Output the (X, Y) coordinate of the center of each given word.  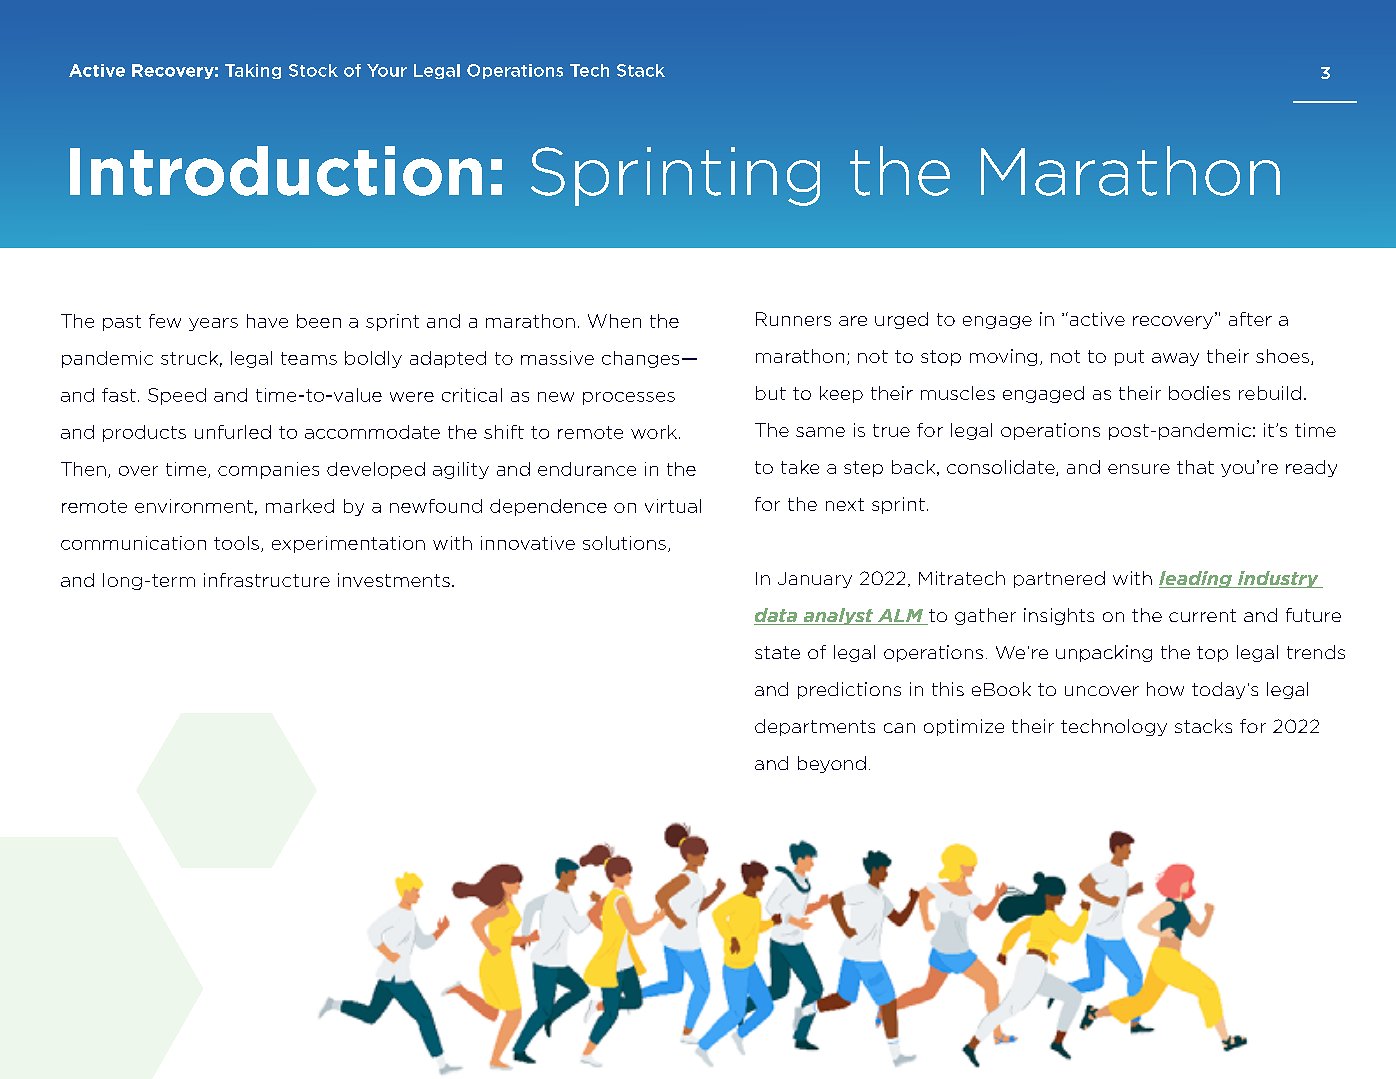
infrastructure (267, 580)
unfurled (233, 432)
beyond (832, 764)
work (654, 432)
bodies (1199, 393)
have (267, 321)
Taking (253, 71)
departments (815, 727)
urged (901, 320)
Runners (793, 319)
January (815, 580)
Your (387, 70)
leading (1196, 579)
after (1250, 319)
